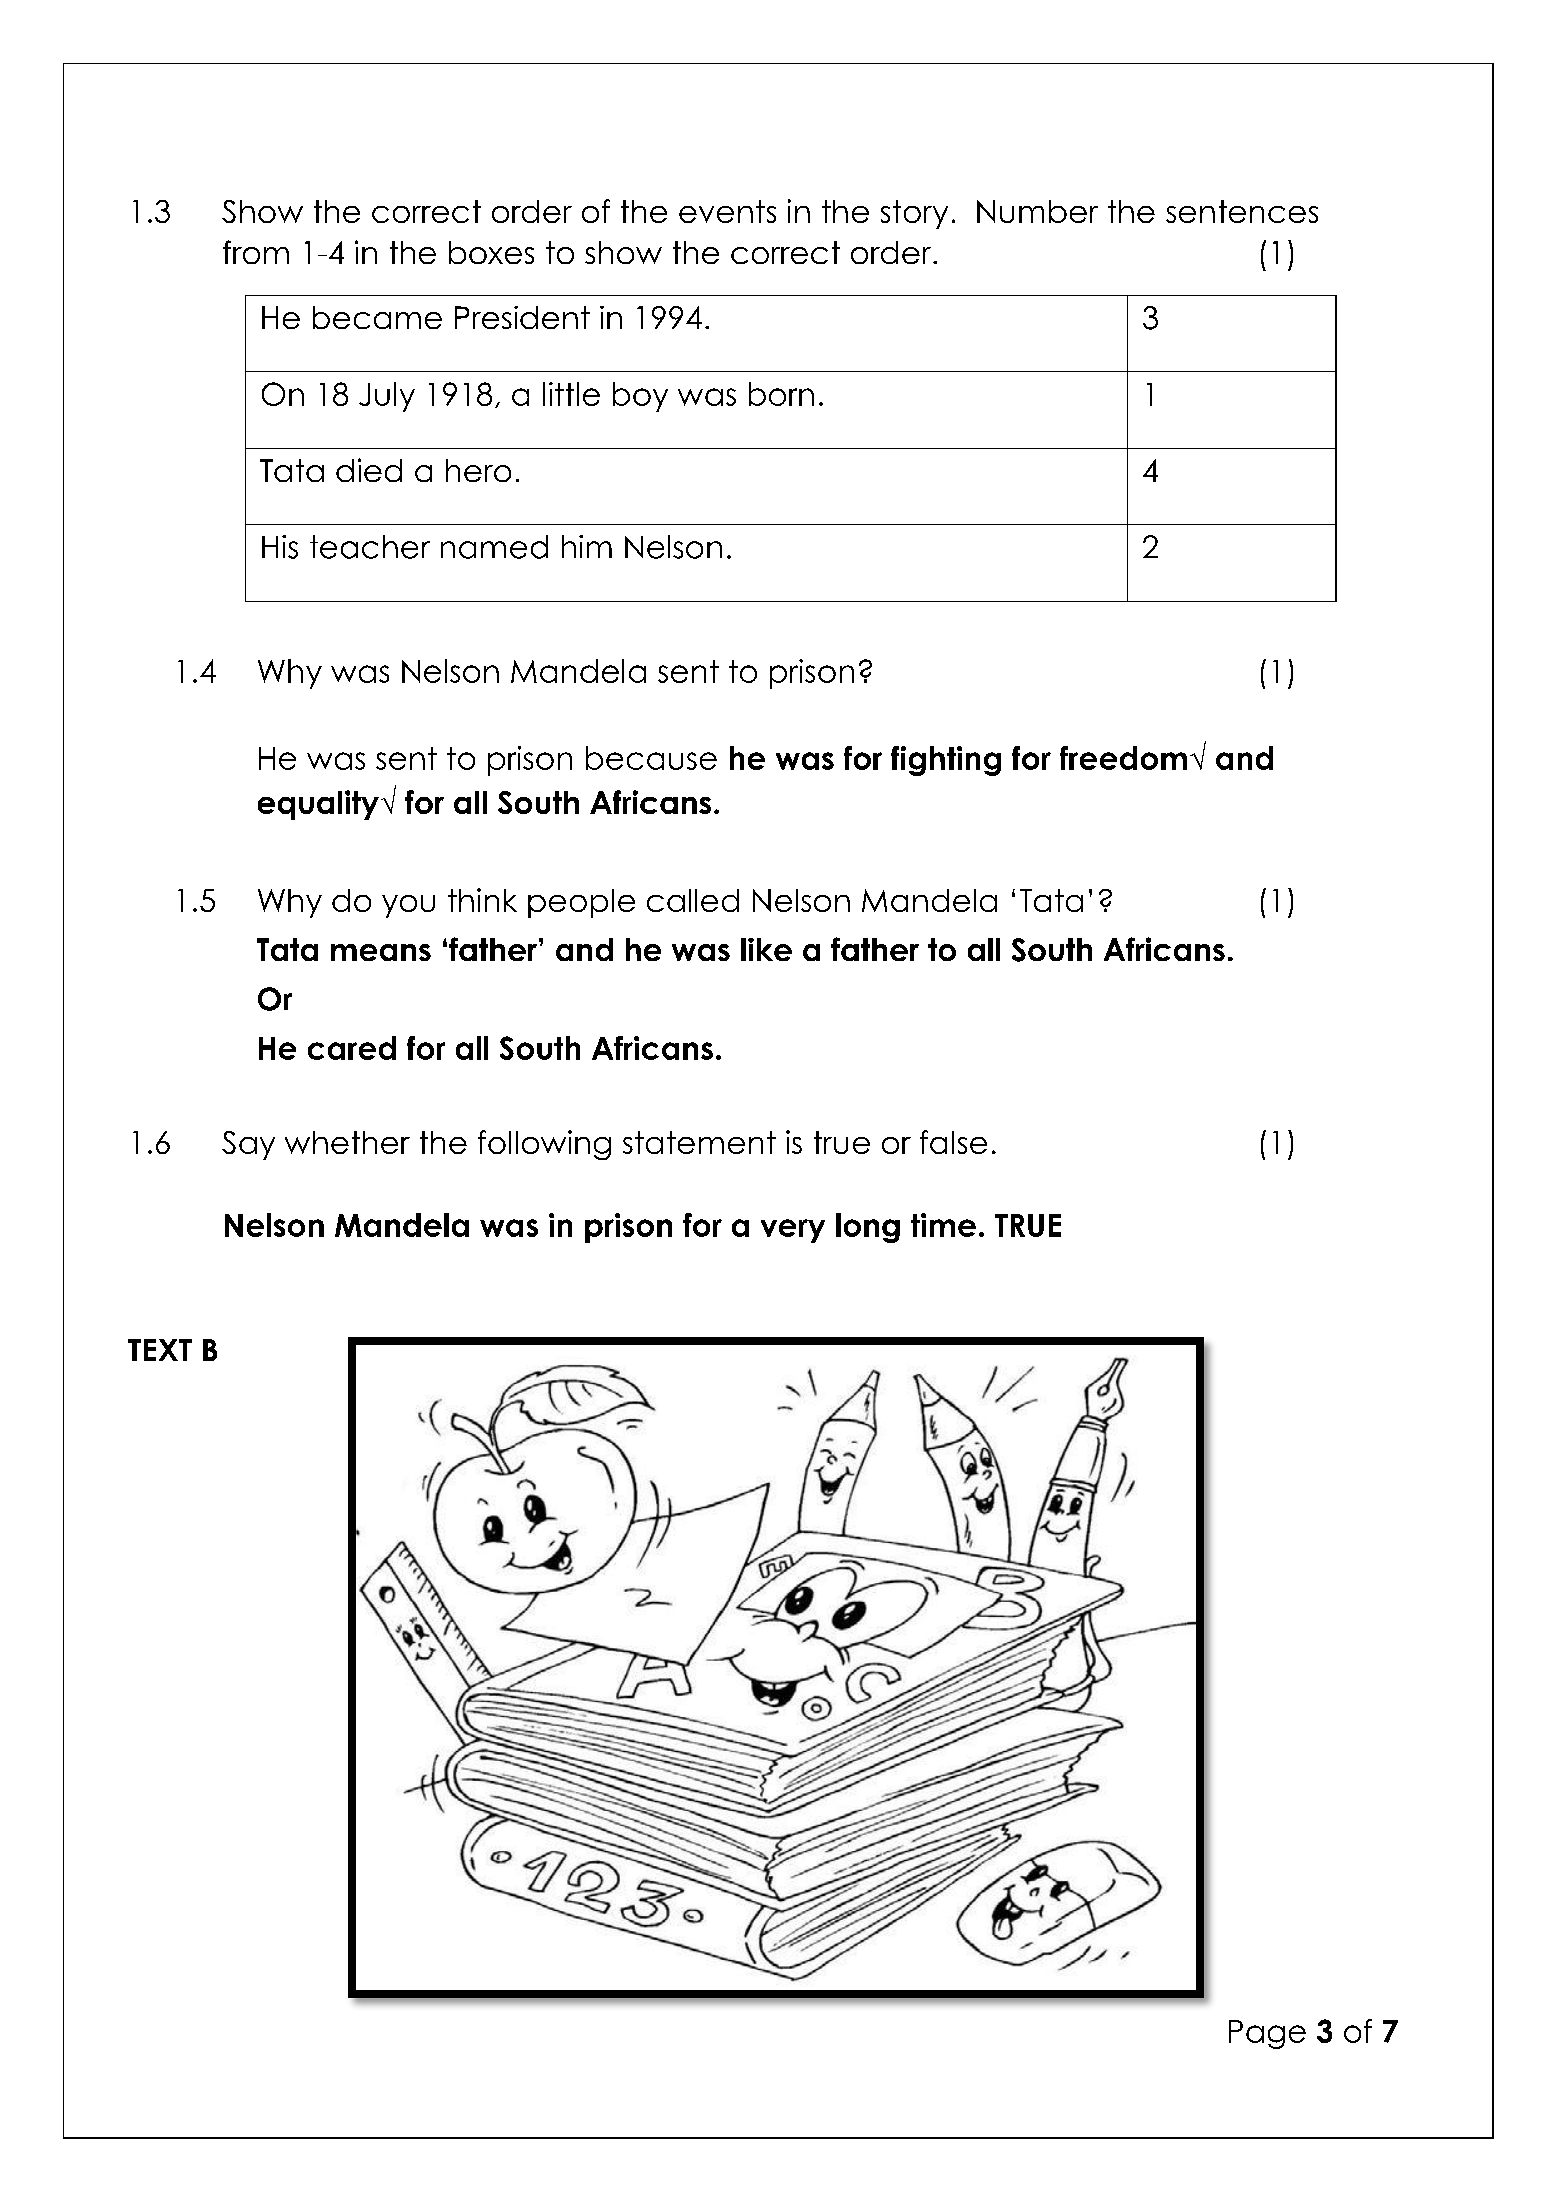 The image size is (1556, 2201). Describe the element at coordinates (953, 1142) in the screenshot. I see `false` at that location.
